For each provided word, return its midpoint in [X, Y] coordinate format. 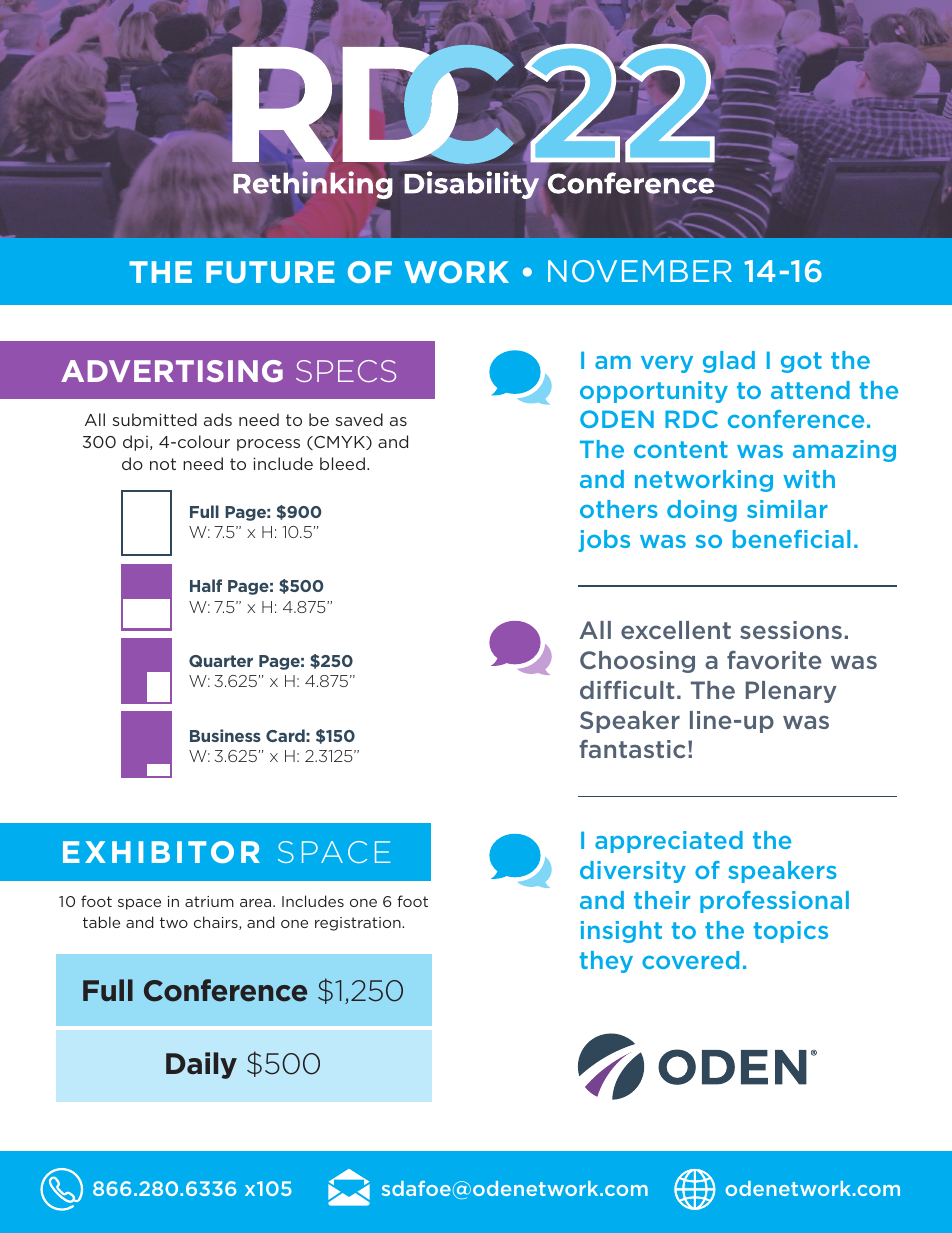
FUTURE [270, 272]
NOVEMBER [640, 271]
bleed [342, 463]
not [163, 464]
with [809, 479]
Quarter [221, 661]
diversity [633, 872]
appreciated [669, 842]
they [606, 962]
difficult [627, 689]
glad [729, 362]
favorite [774, 659]
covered [690, 960]
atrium [209, 901]
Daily [201, 1065]
